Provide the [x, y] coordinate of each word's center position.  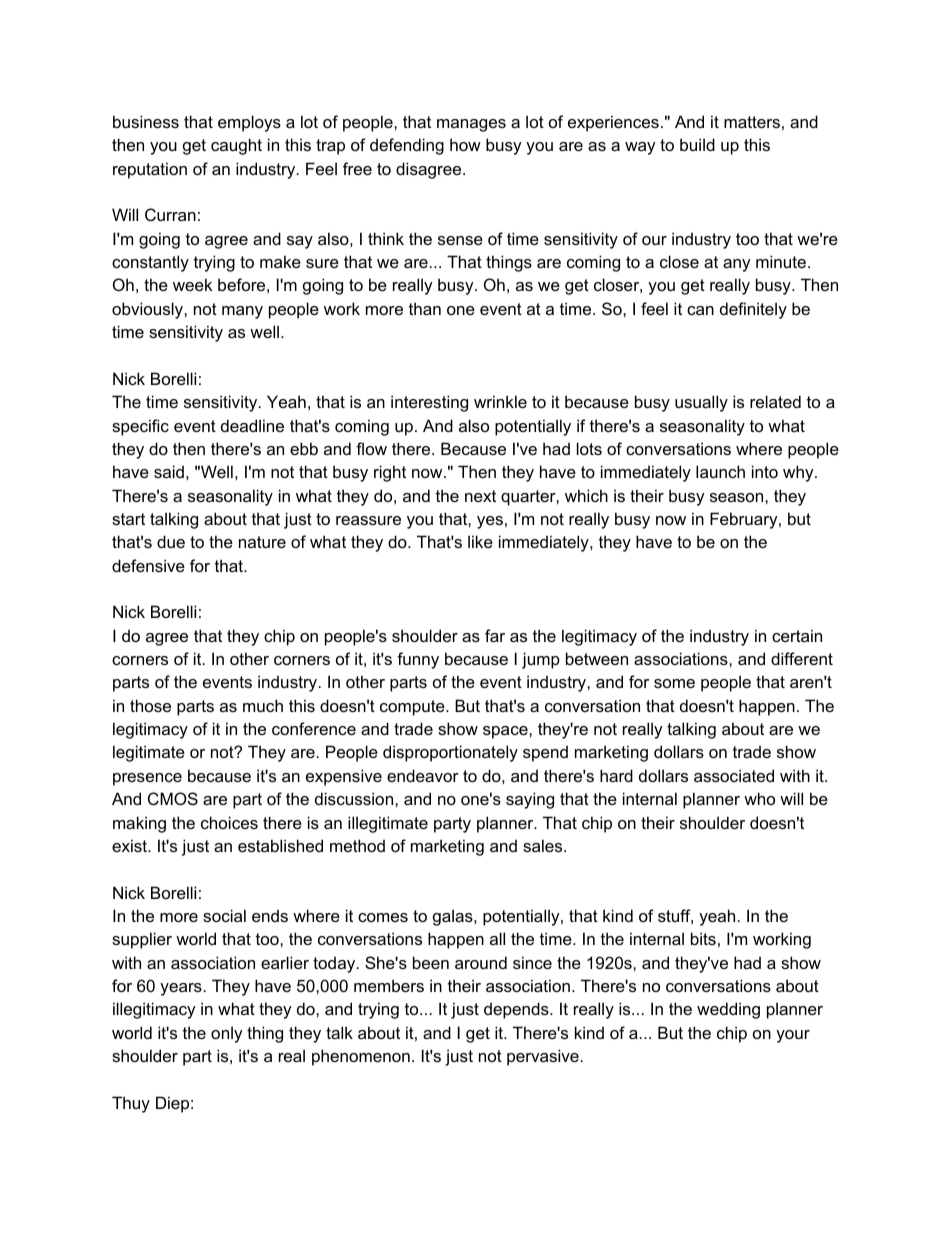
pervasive [543, 1057]
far [495, 635]
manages [471, 125]
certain [797, 635]
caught [236, 146]
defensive [148, 565]
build [697, 144]
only [227, 1034]
